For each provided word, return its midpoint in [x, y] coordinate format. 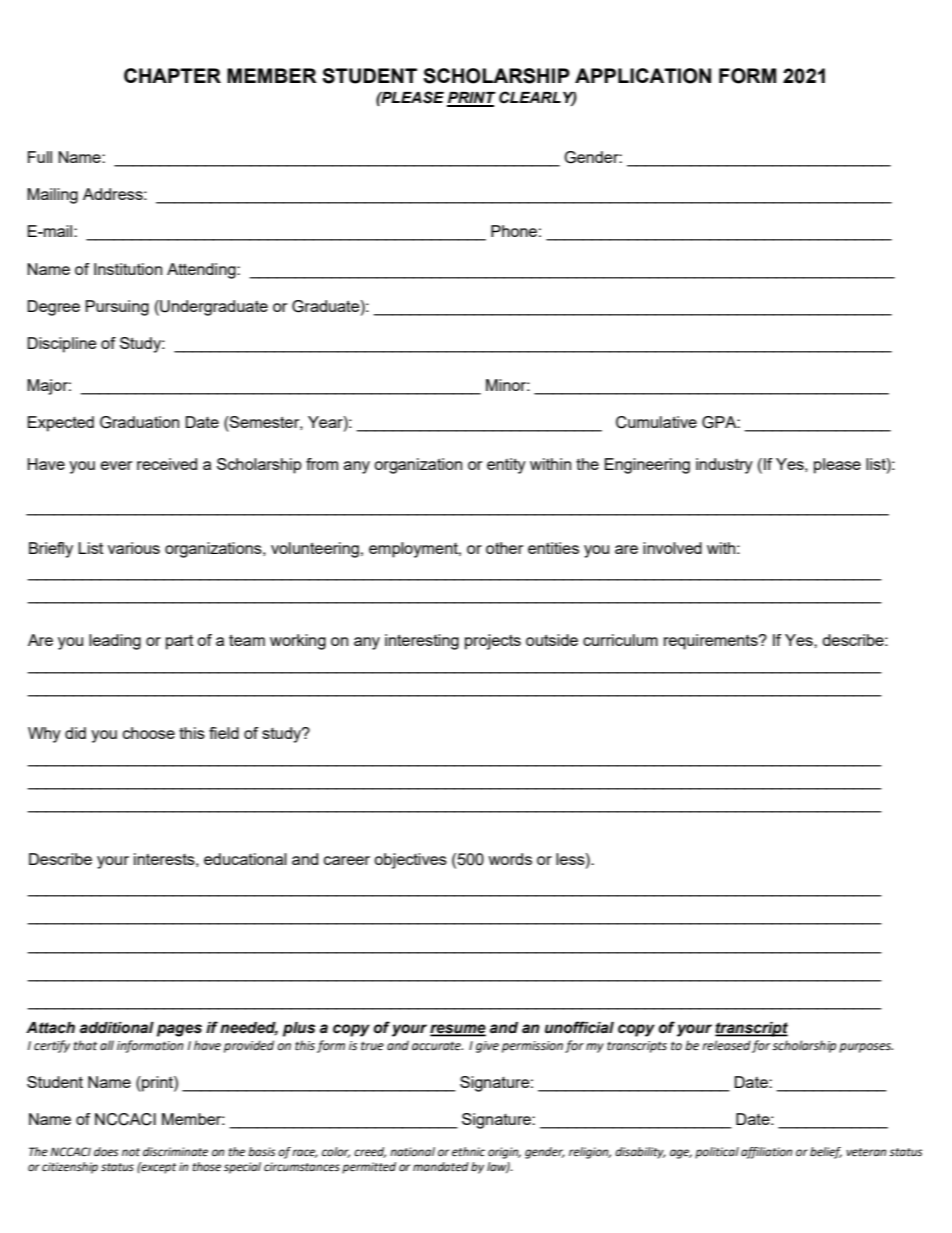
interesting [422, 642]
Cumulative [656, 422]
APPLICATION [643, 76]
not [131, 1152]
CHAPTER [172, 75]
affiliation [766, 1153]
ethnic [468, 1152]
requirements [712, 642]
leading [115, 642]
